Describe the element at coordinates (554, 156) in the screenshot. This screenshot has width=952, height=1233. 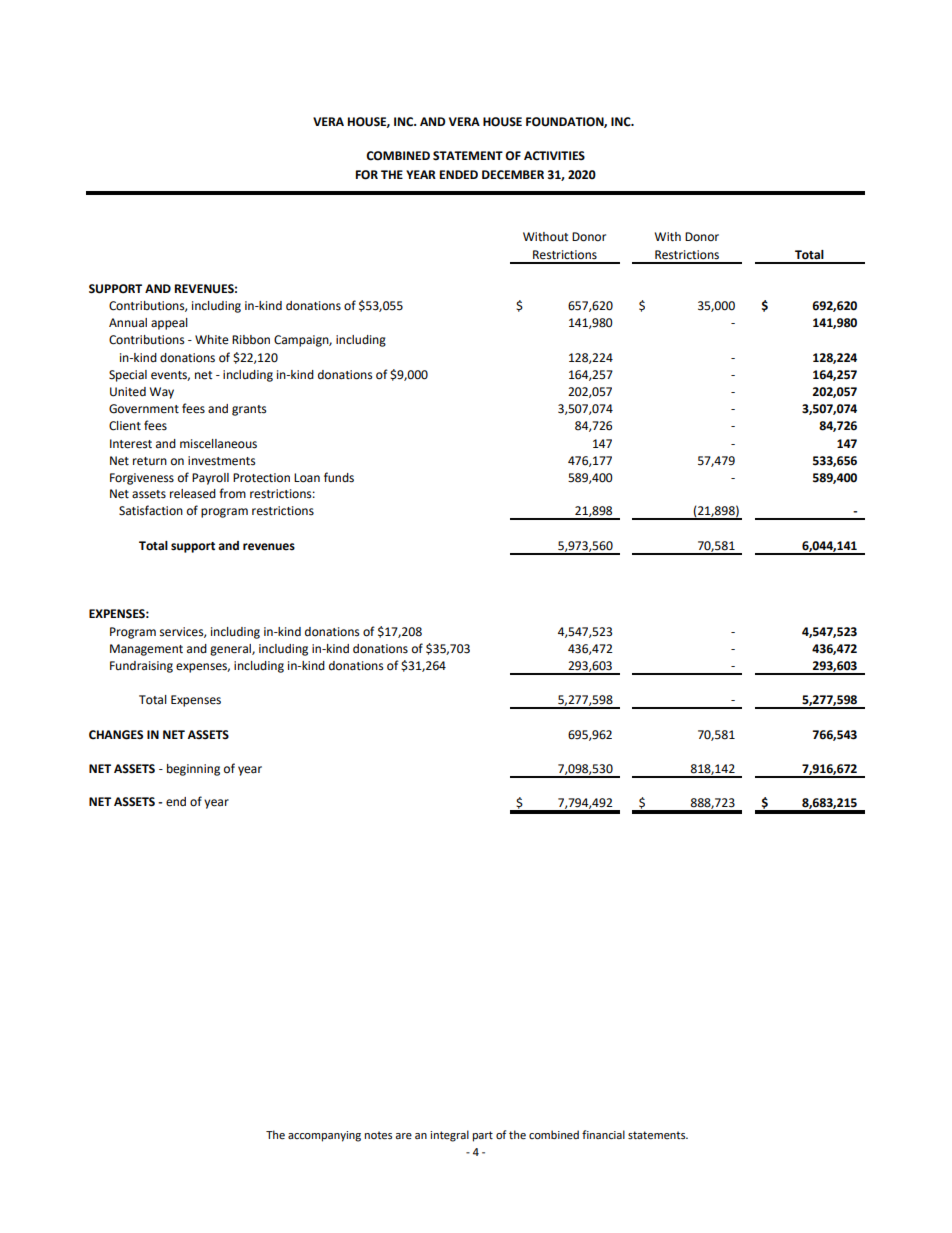
I see `ACTIVITIES` at that location.
